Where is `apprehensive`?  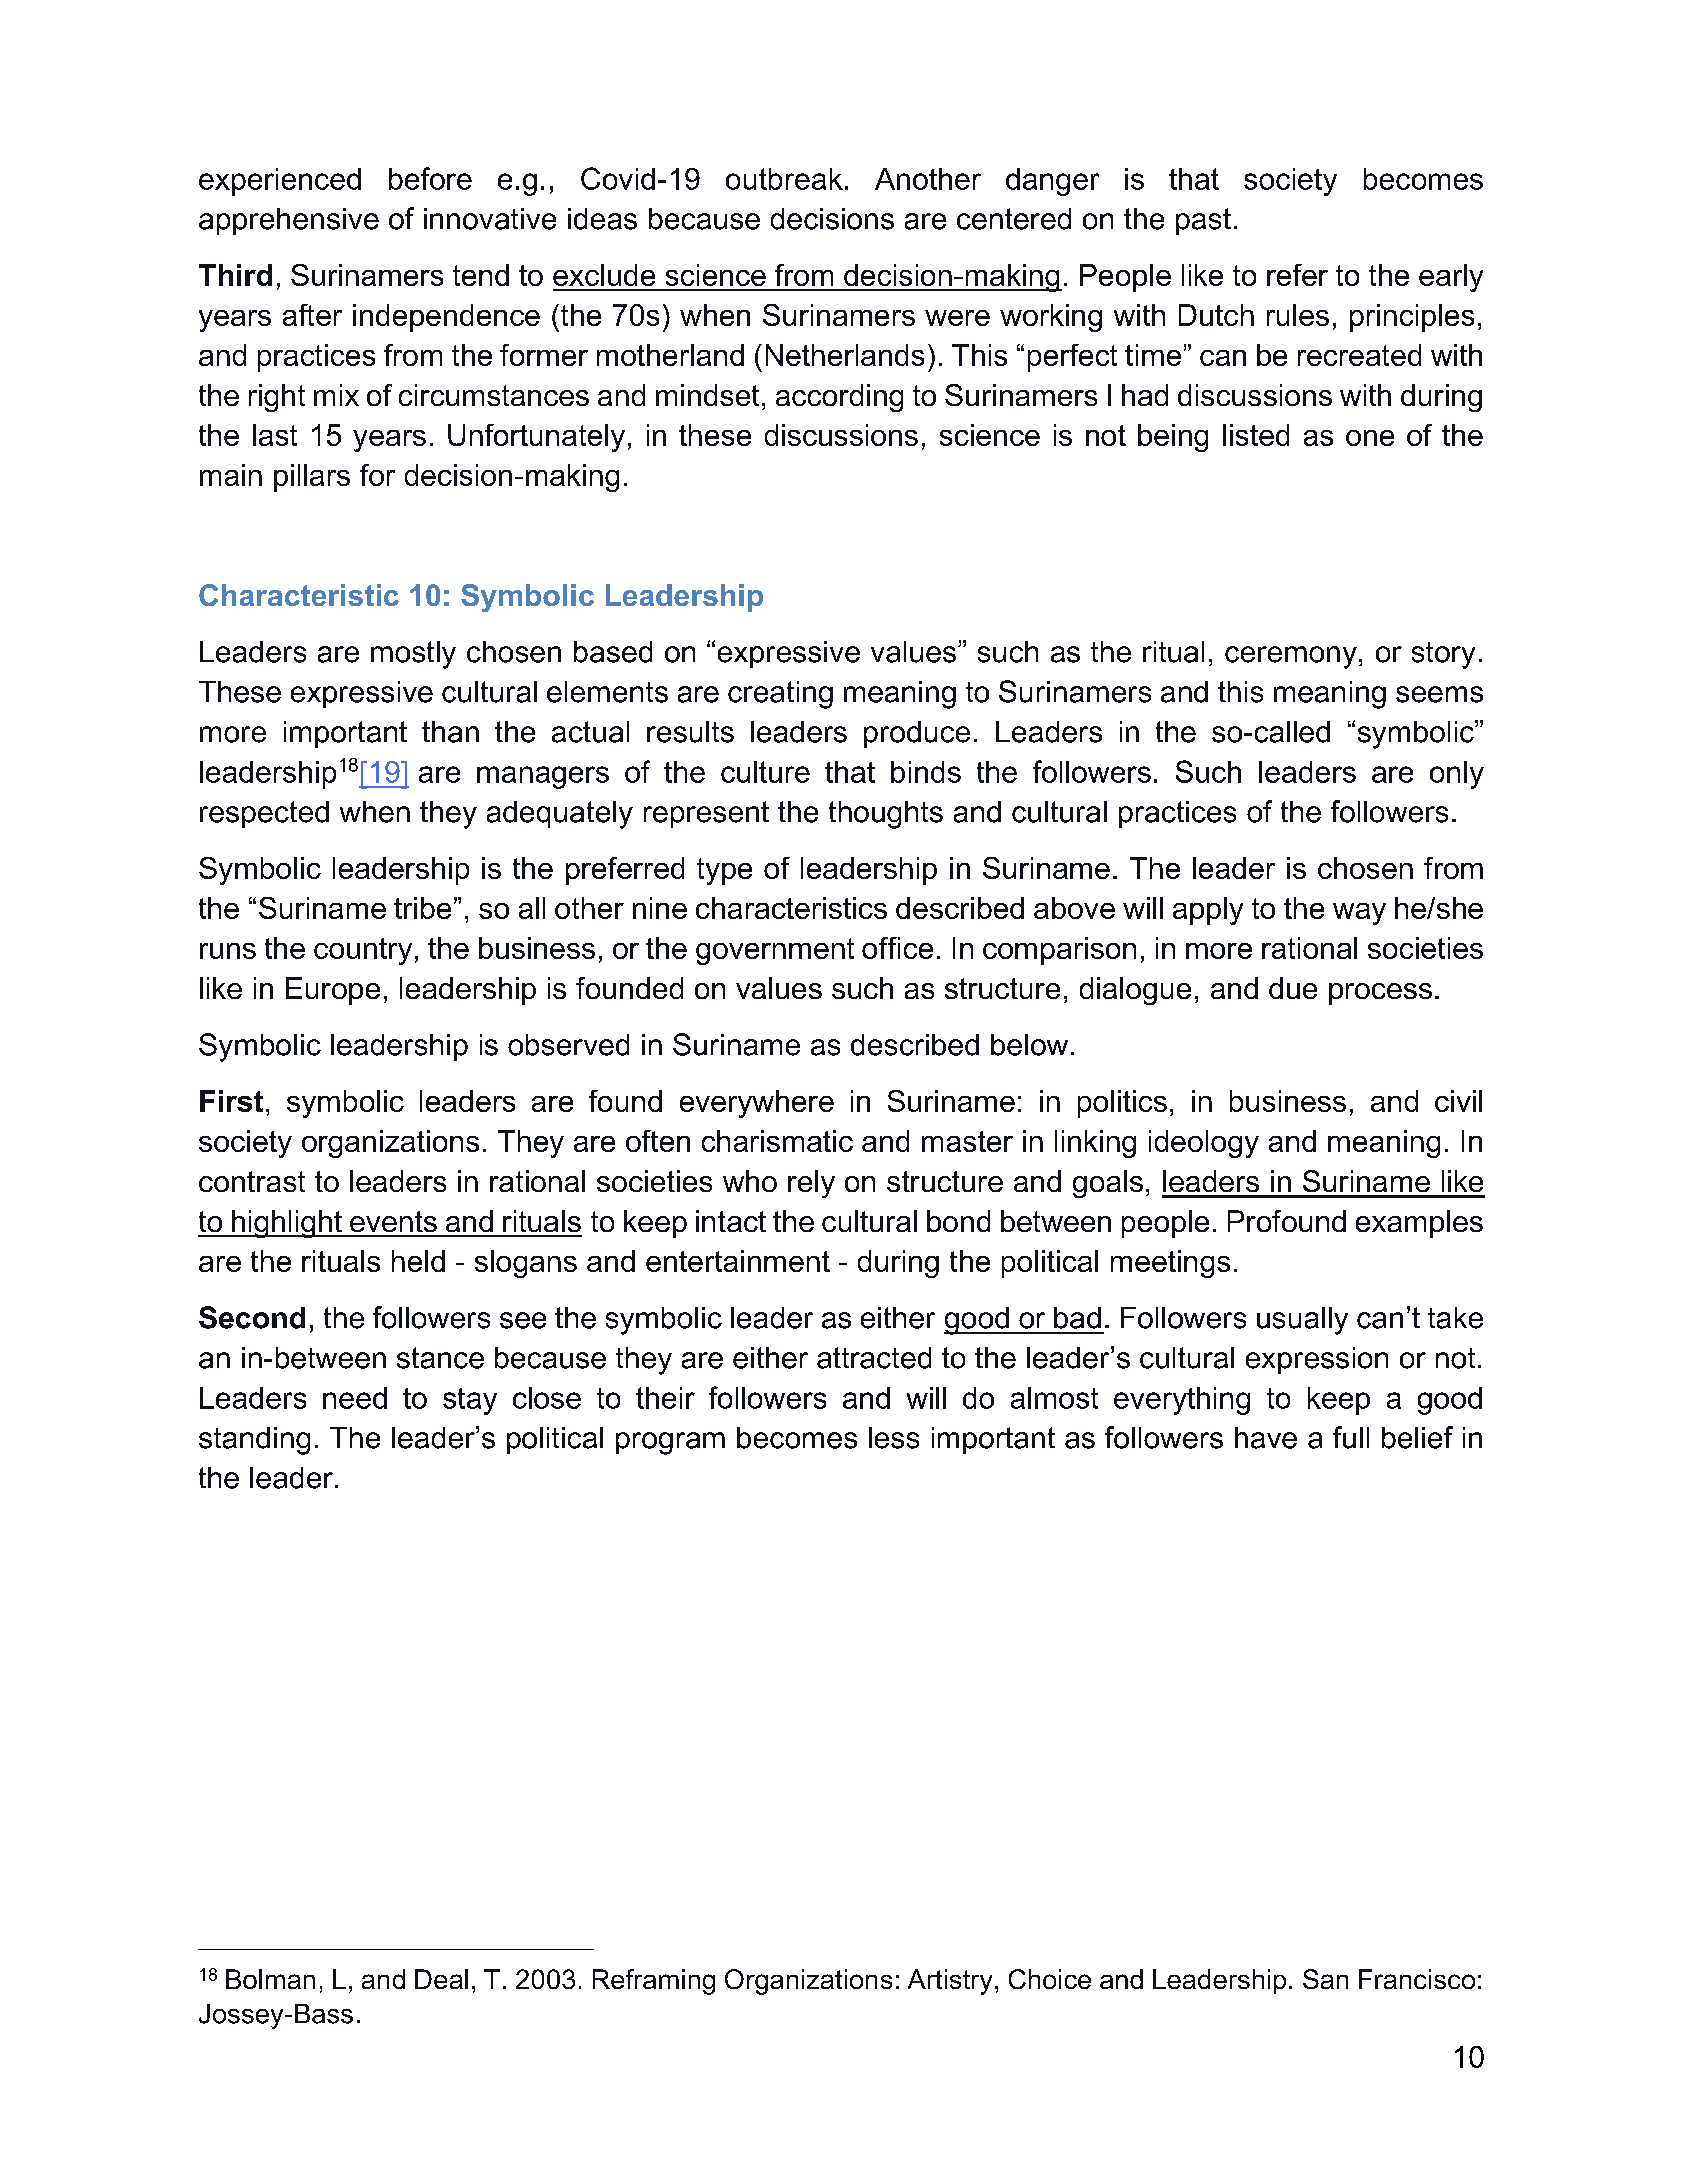
apprehensive is located at coordinates (289, 221).
